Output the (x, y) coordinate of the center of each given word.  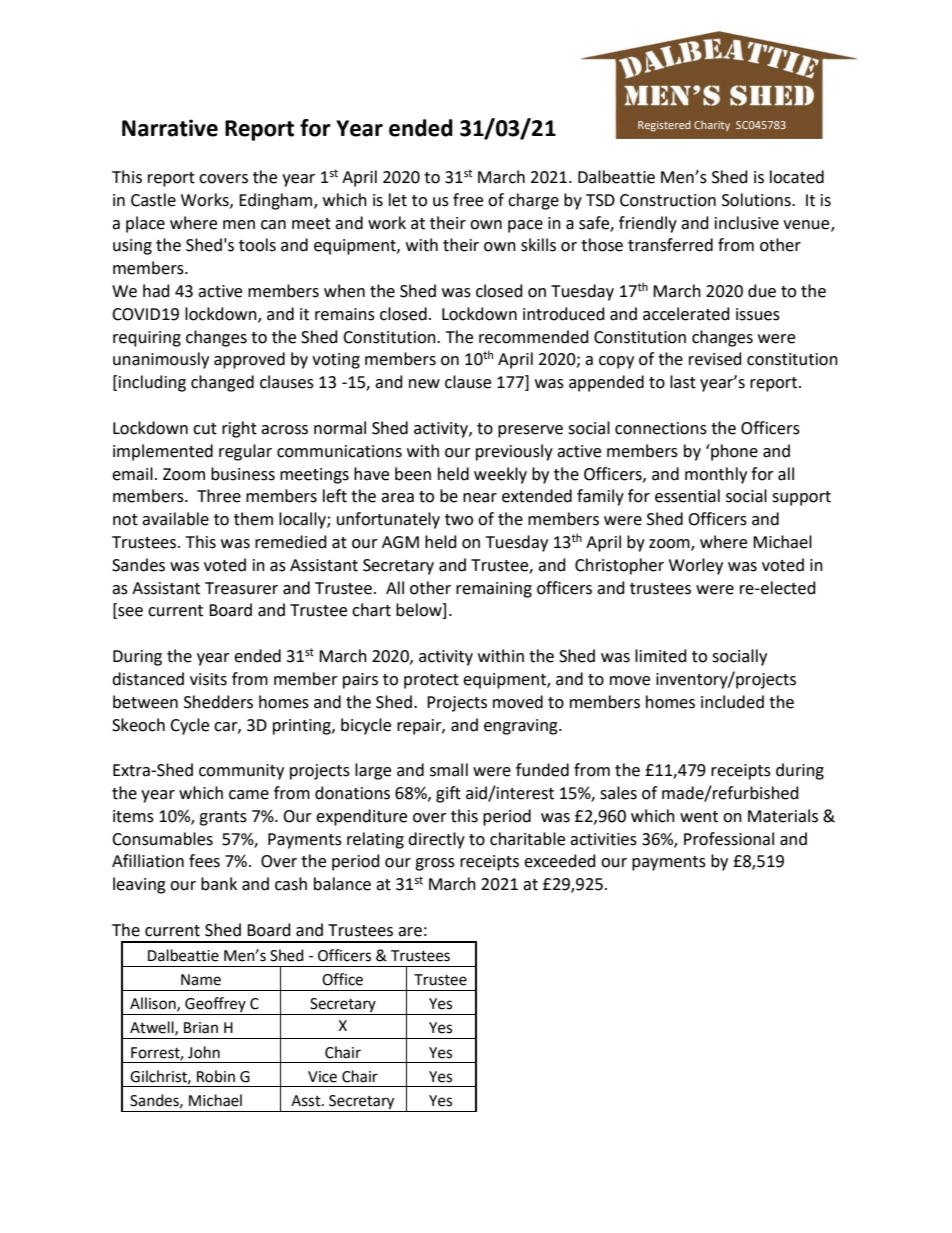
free (468, 200)
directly (436, 840)
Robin (216, 1076)
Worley (696, 566)
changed (222, 383)
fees (204, 861)
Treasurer (241, 588)
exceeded (560, 861)
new (424, 384)
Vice (322, 1077)
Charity (712, 126)
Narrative (170, 128)
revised (715, 359)
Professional (729, 839)
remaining (494, 590)
